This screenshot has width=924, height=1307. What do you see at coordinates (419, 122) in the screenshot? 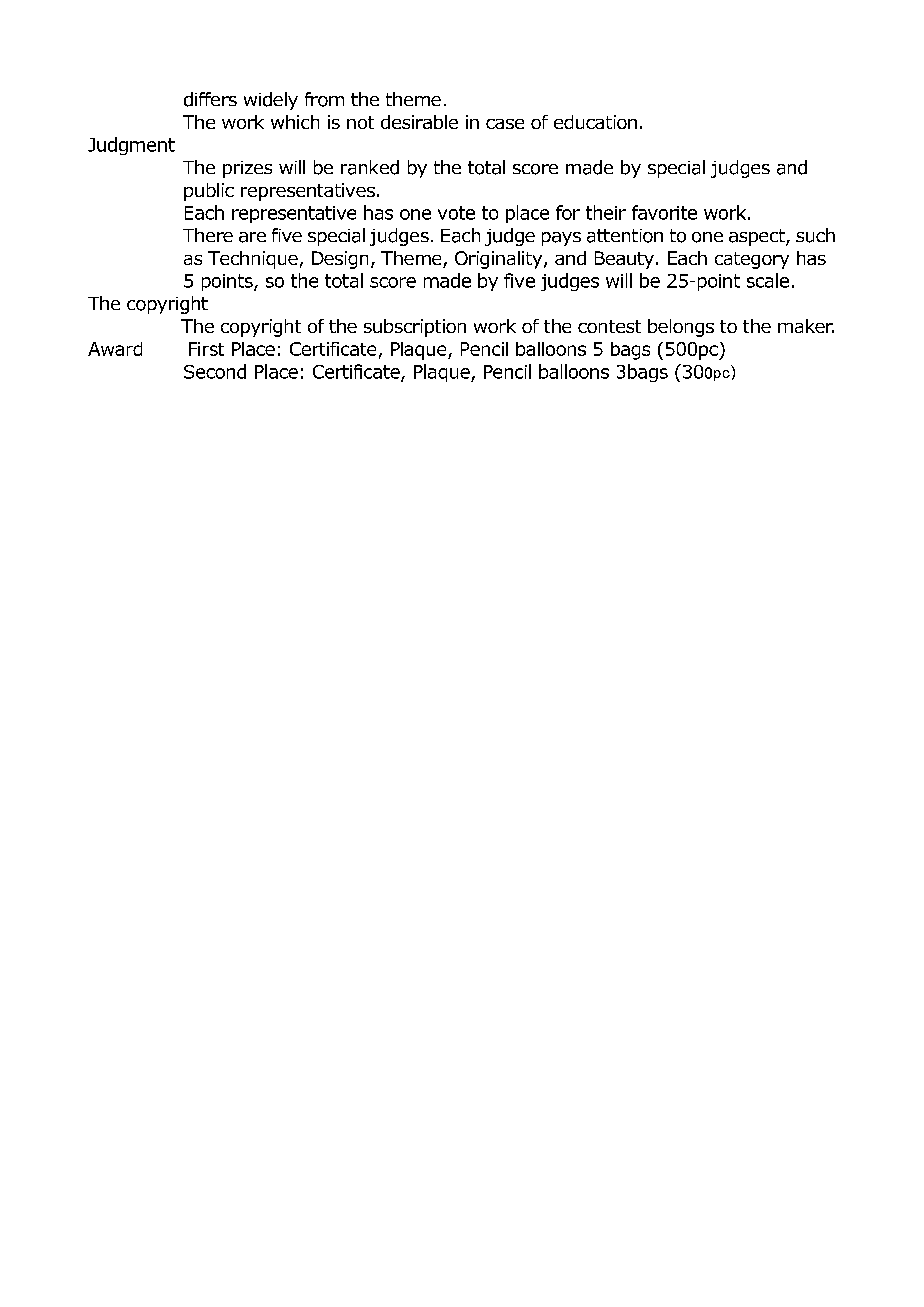
I see `desirable` at bounding box center [419, 122].
